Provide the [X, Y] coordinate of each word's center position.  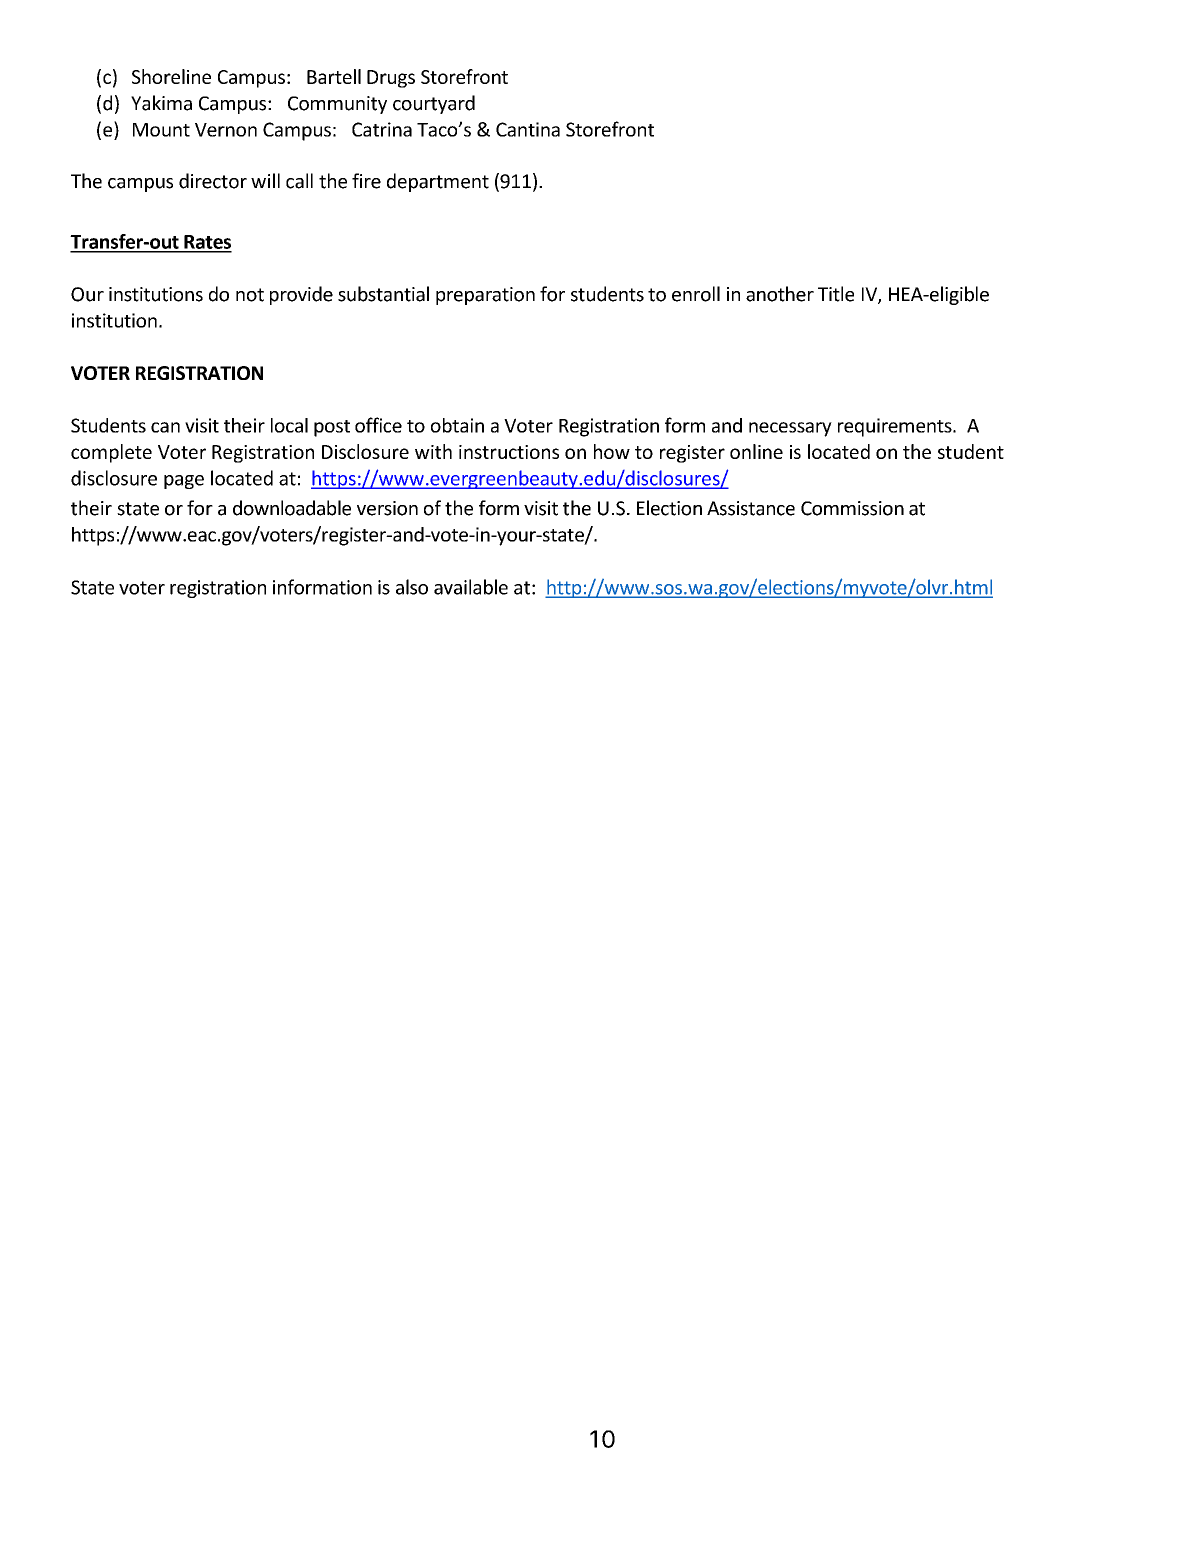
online [756, 451]
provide [301, 295]
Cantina [528, 129]
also [412, 587]
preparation [485, 296]
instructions [509, 452]
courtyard [434, 104]
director [213, 181]
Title [836, 294]
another [780, 294]
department [438, 182]
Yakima [161, 103]
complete [111, 453]
